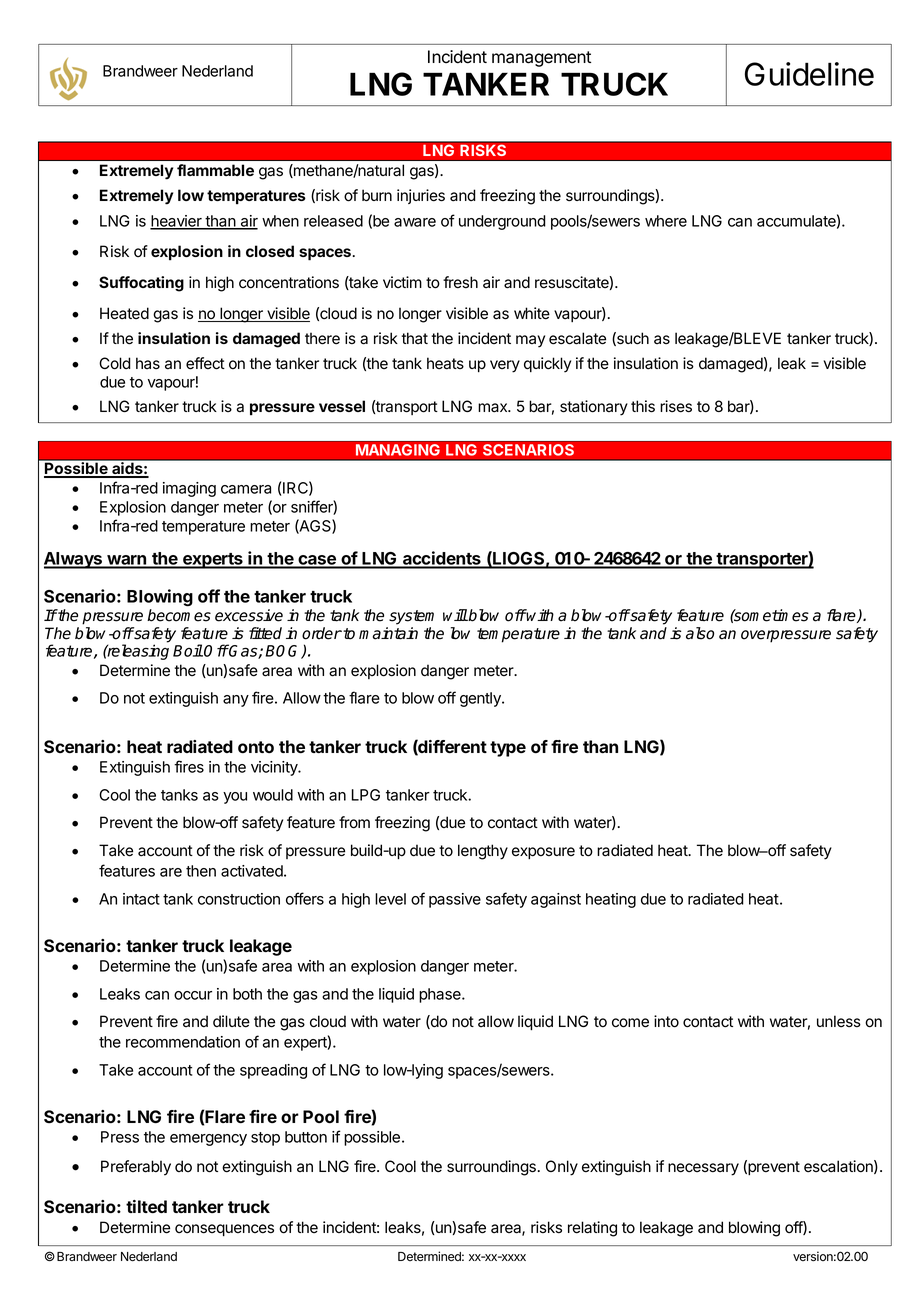 The height and width of the screenshot is (1308, 924). Describe the element at coordinates (700, 633) in the screenshot. I see `also` at that location.
